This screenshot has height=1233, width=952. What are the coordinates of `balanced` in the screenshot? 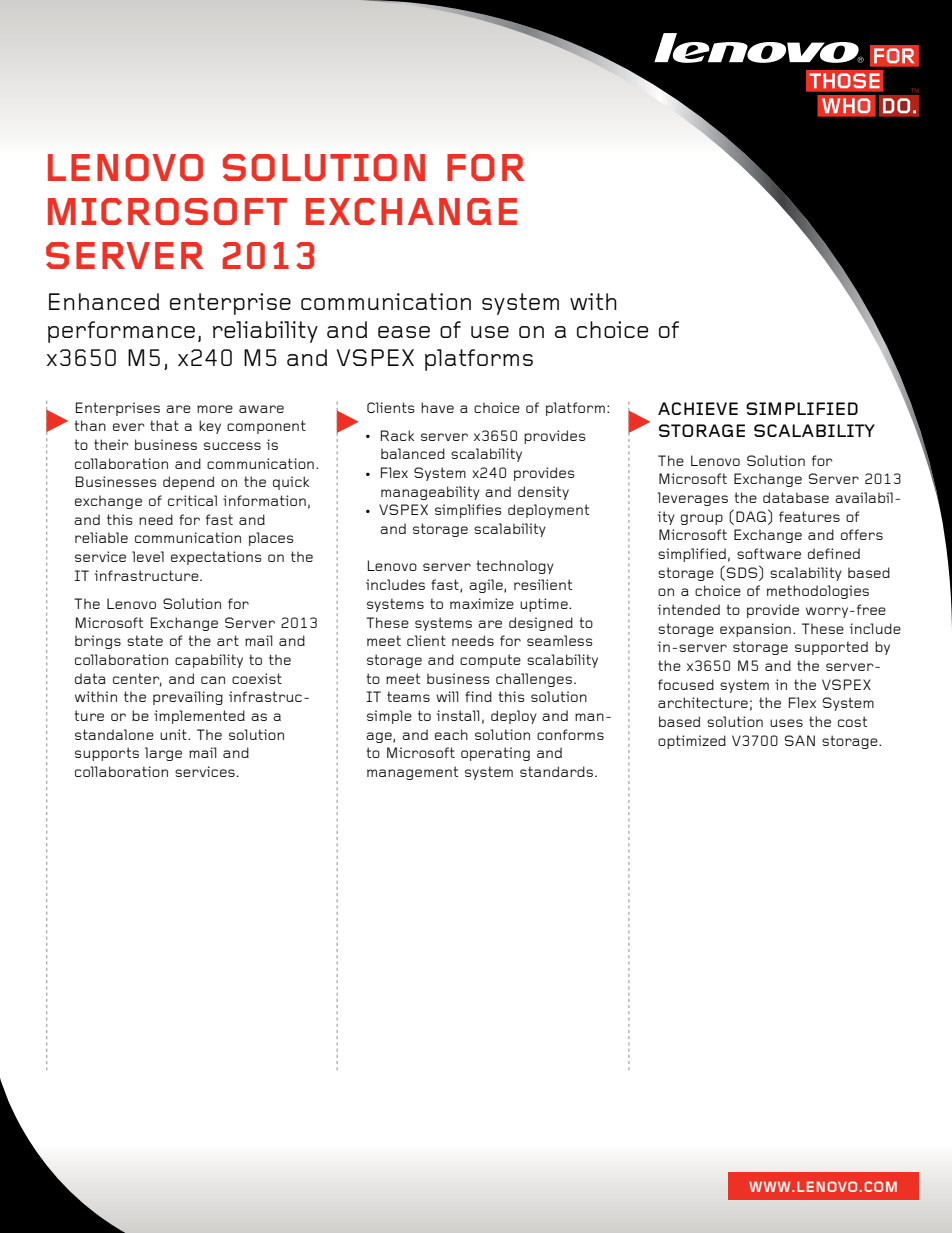 It's located at (413, 453).
